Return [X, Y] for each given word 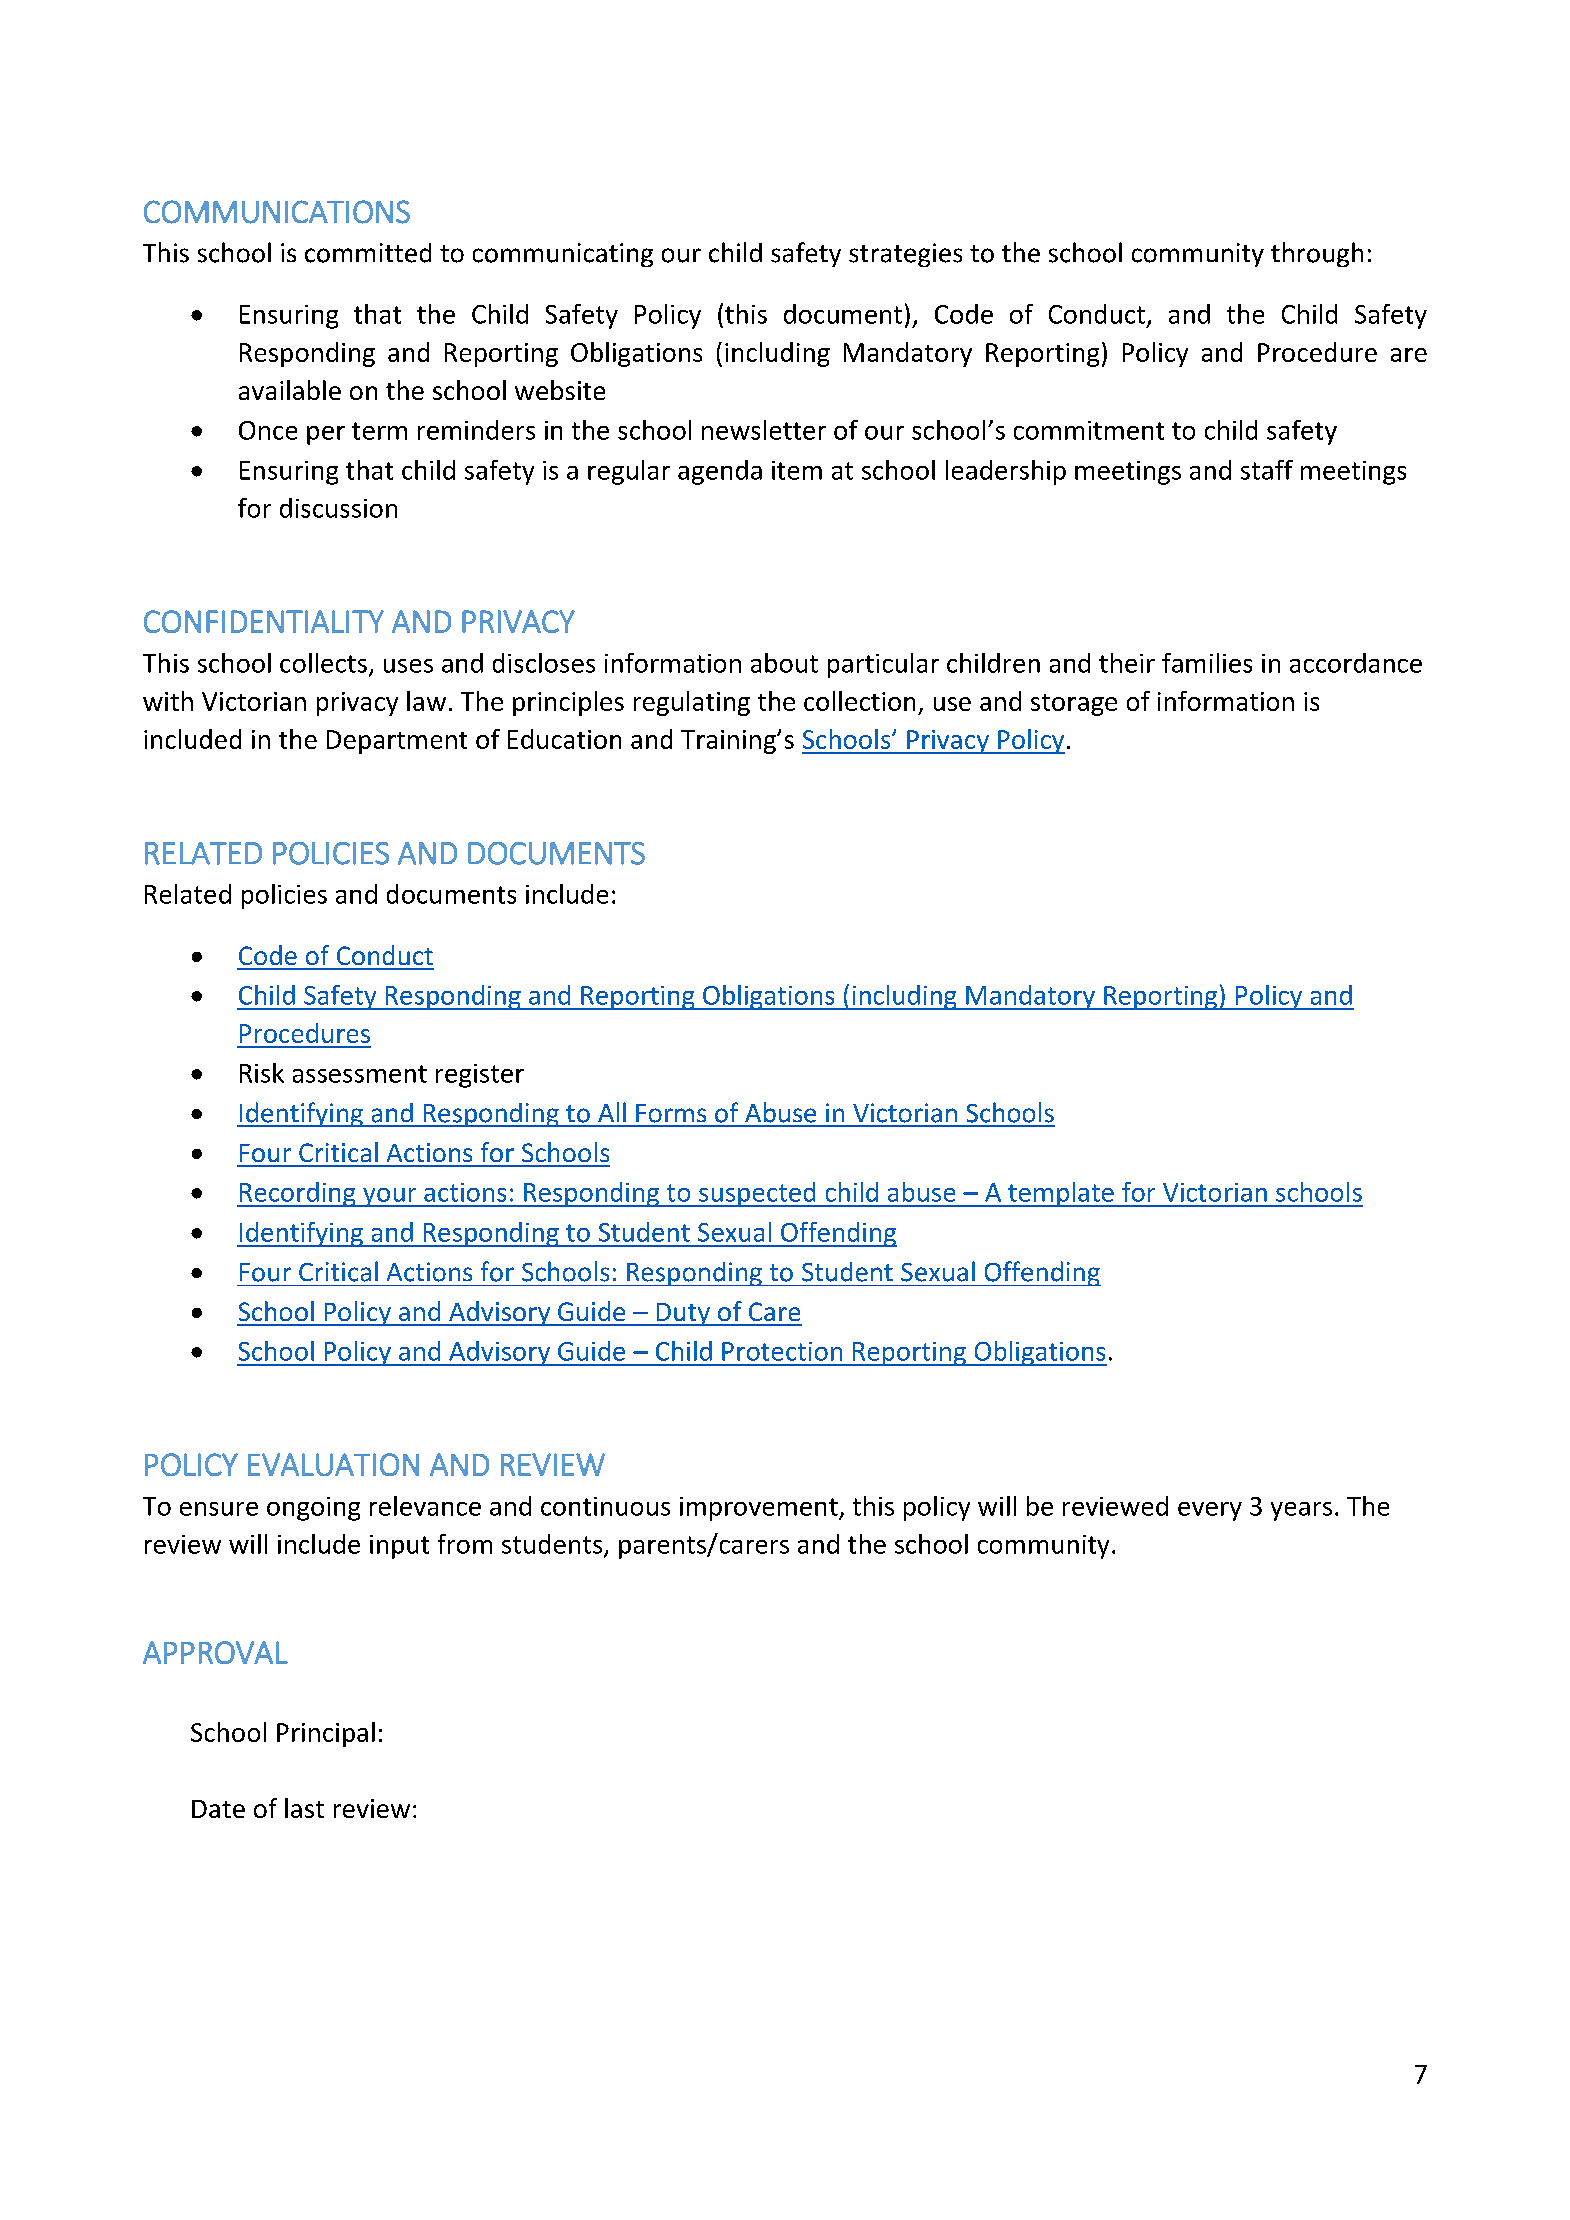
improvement [760, 1509]
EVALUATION [333, 1464]
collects [323, 663]
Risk [262, 1073]
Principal [326, 1734]
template [1061, 1194]
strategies [905, 255]
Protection [782, 1351]
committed [368, 253]
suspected [757, 1194]
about [784, 663]
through [1317, 254]
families [1207, 663]
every [1210, 1511]
